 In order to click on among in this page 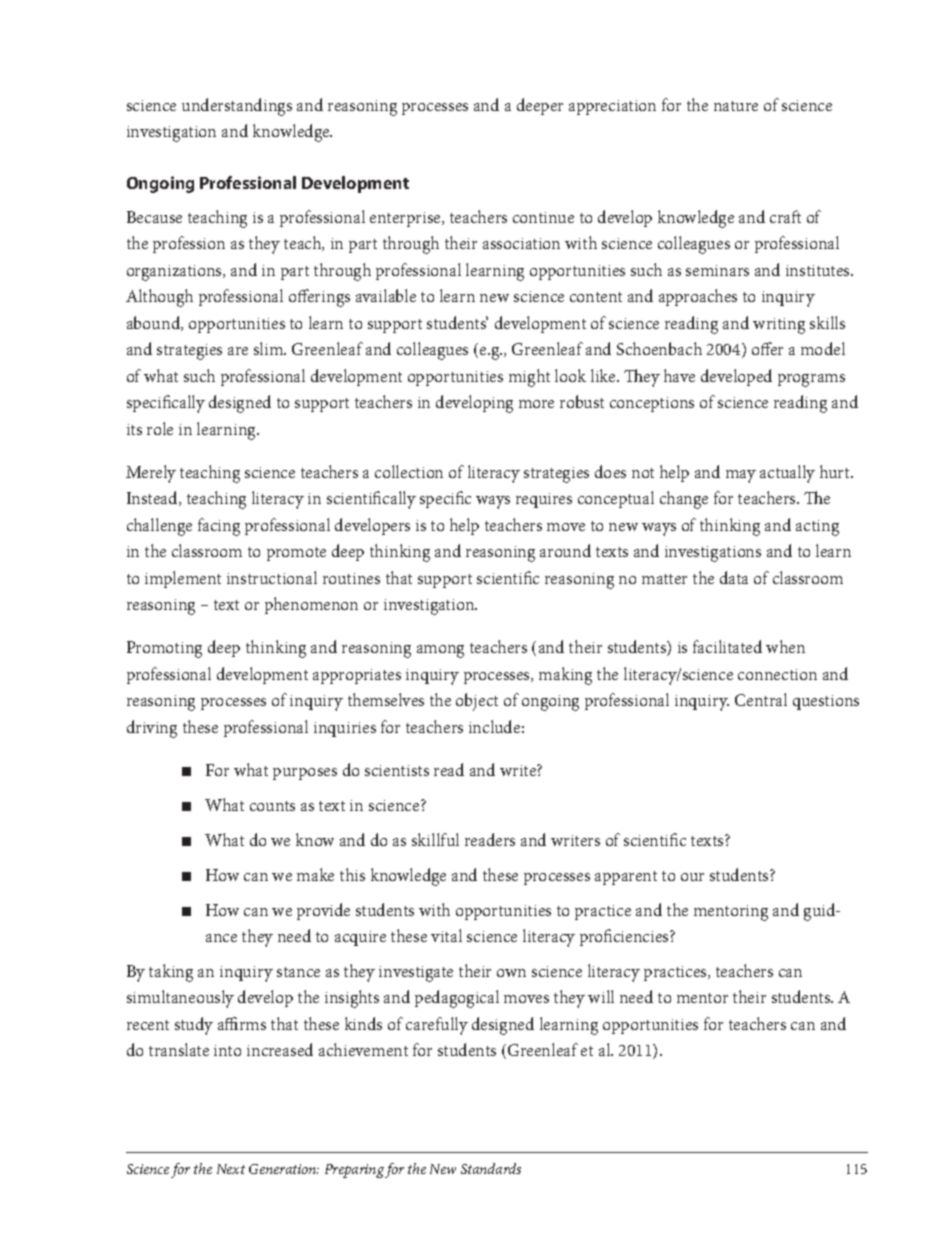, I will do `click(440, 651)`.
